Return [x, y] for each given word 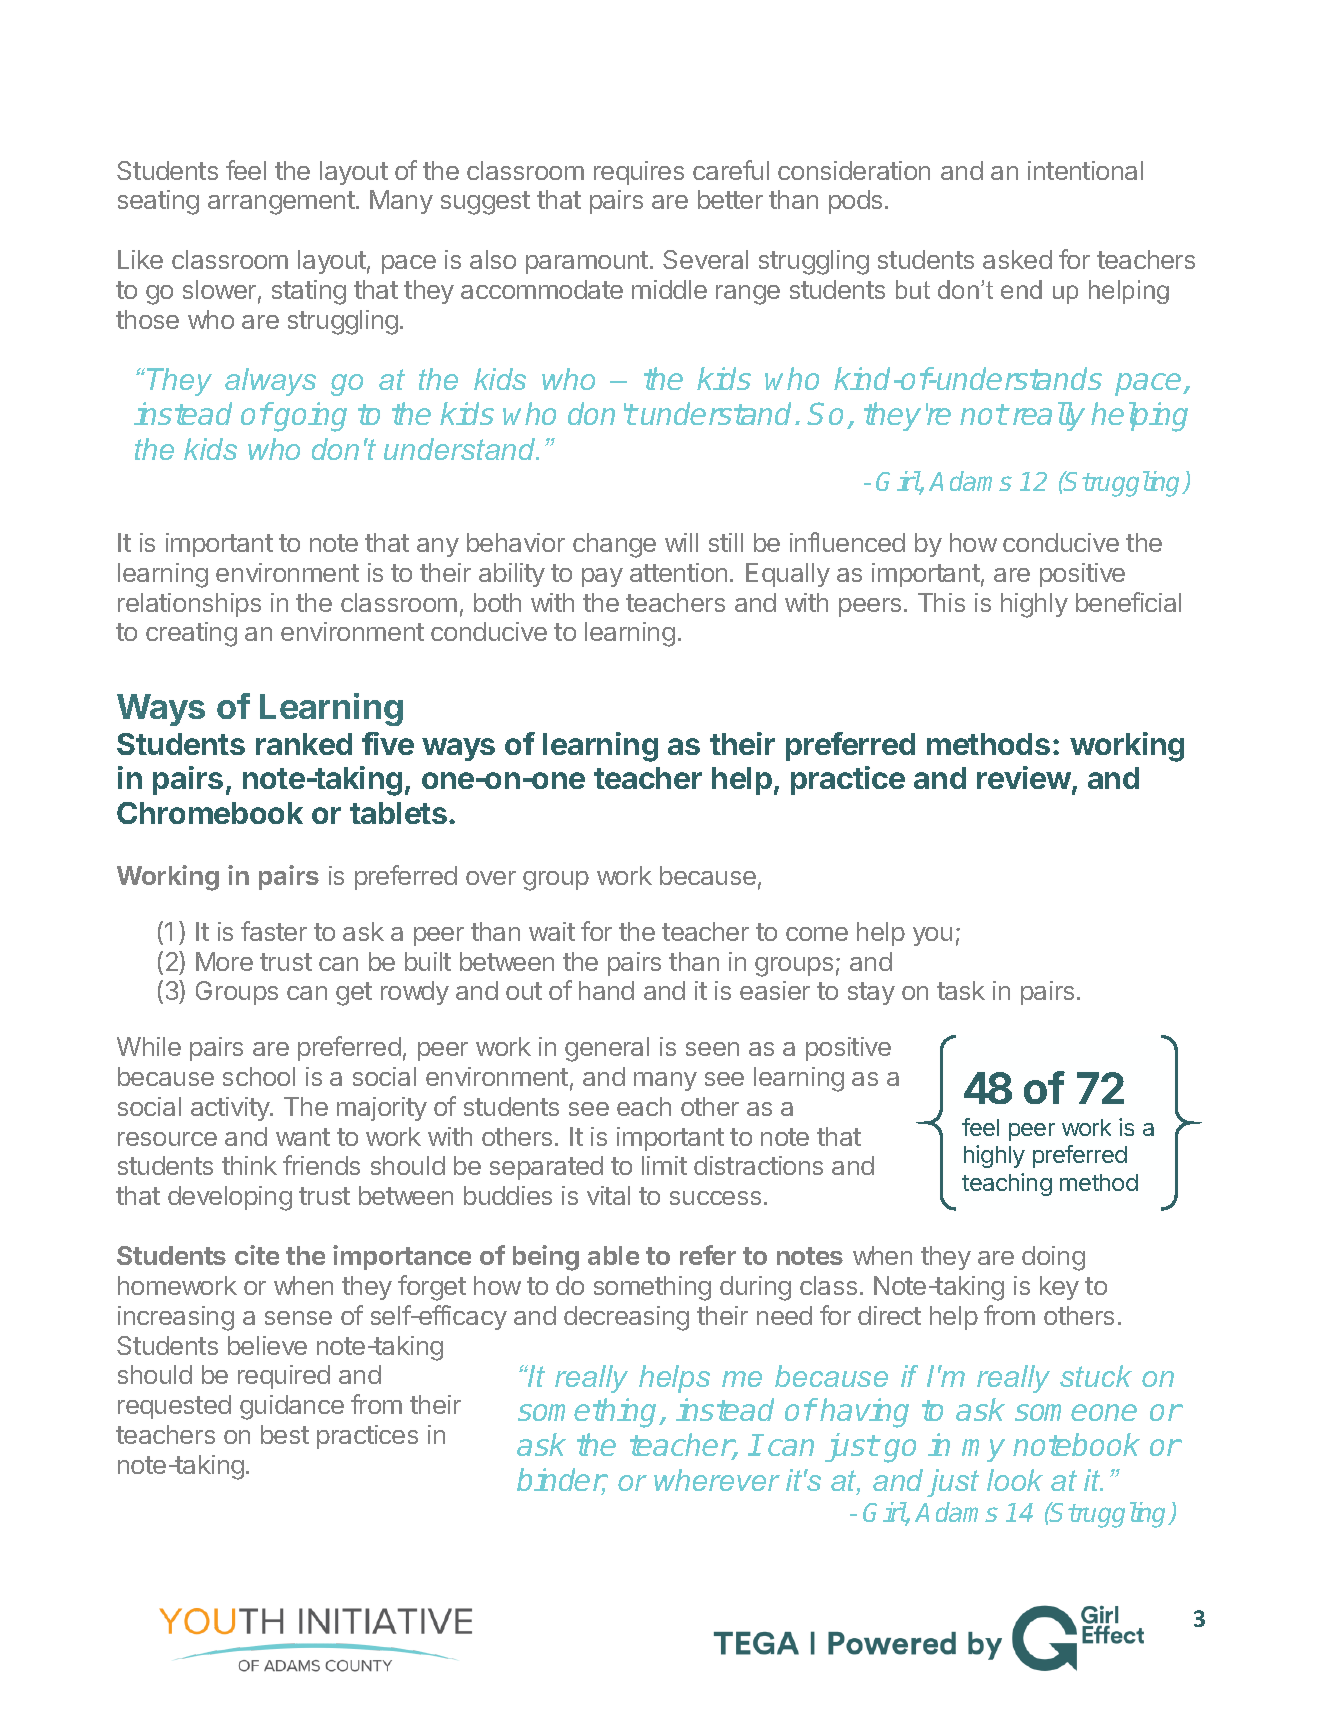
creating [191, 634]
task [961, 990]
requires [639, 173]
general [607, 1049]
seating [158, 202]
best [285, 1434]
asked [1017, 259]
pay [602, 577]
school [259, 1076]
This [941, 602]
